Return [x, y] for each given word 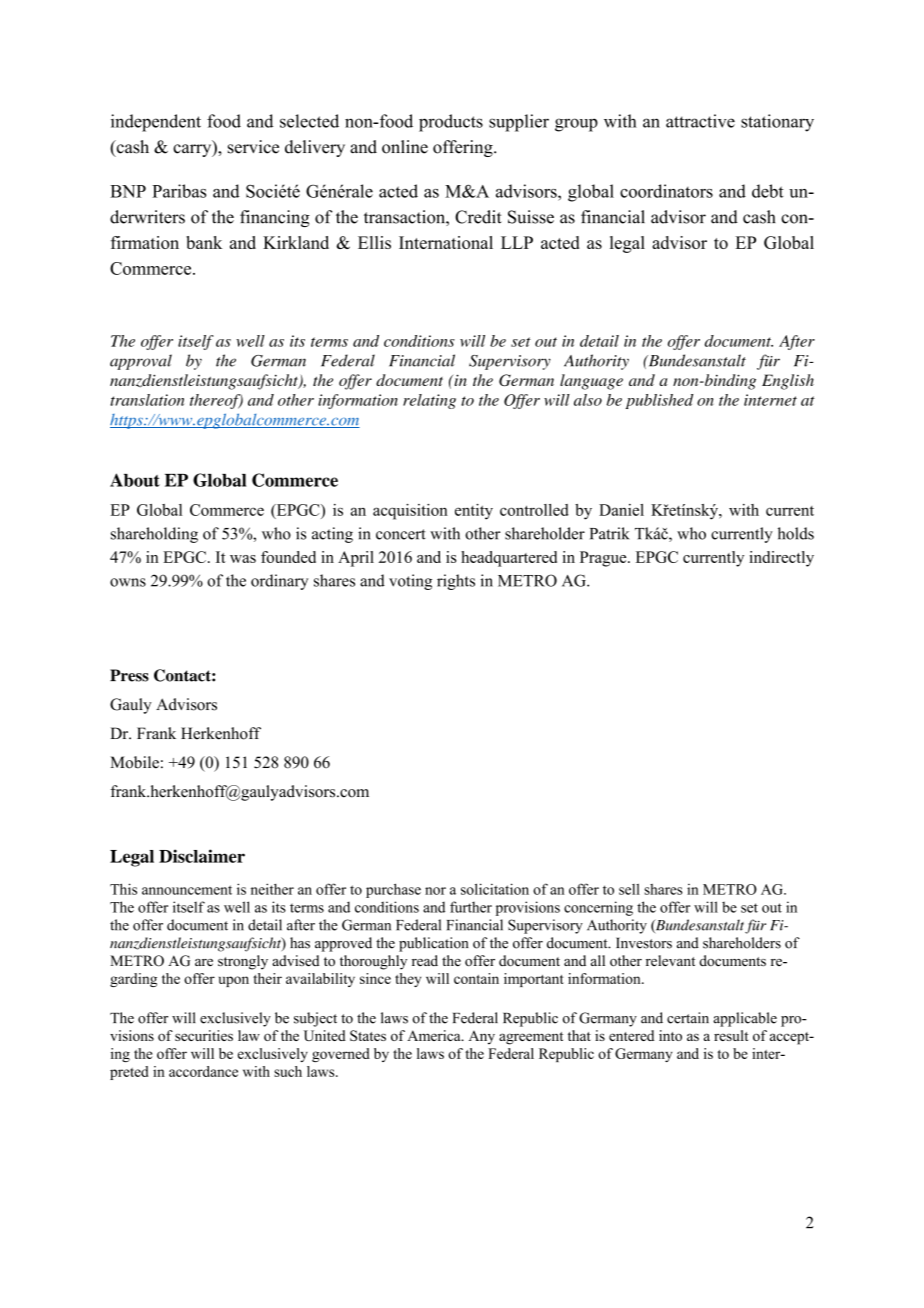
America [435, 1035]
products [451, 123]
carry [193, 149]
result [731, 1035]
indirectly [781, 559]
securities [204, 1035]
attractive [700, 121]
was [243, 559]
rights [456, 582]
